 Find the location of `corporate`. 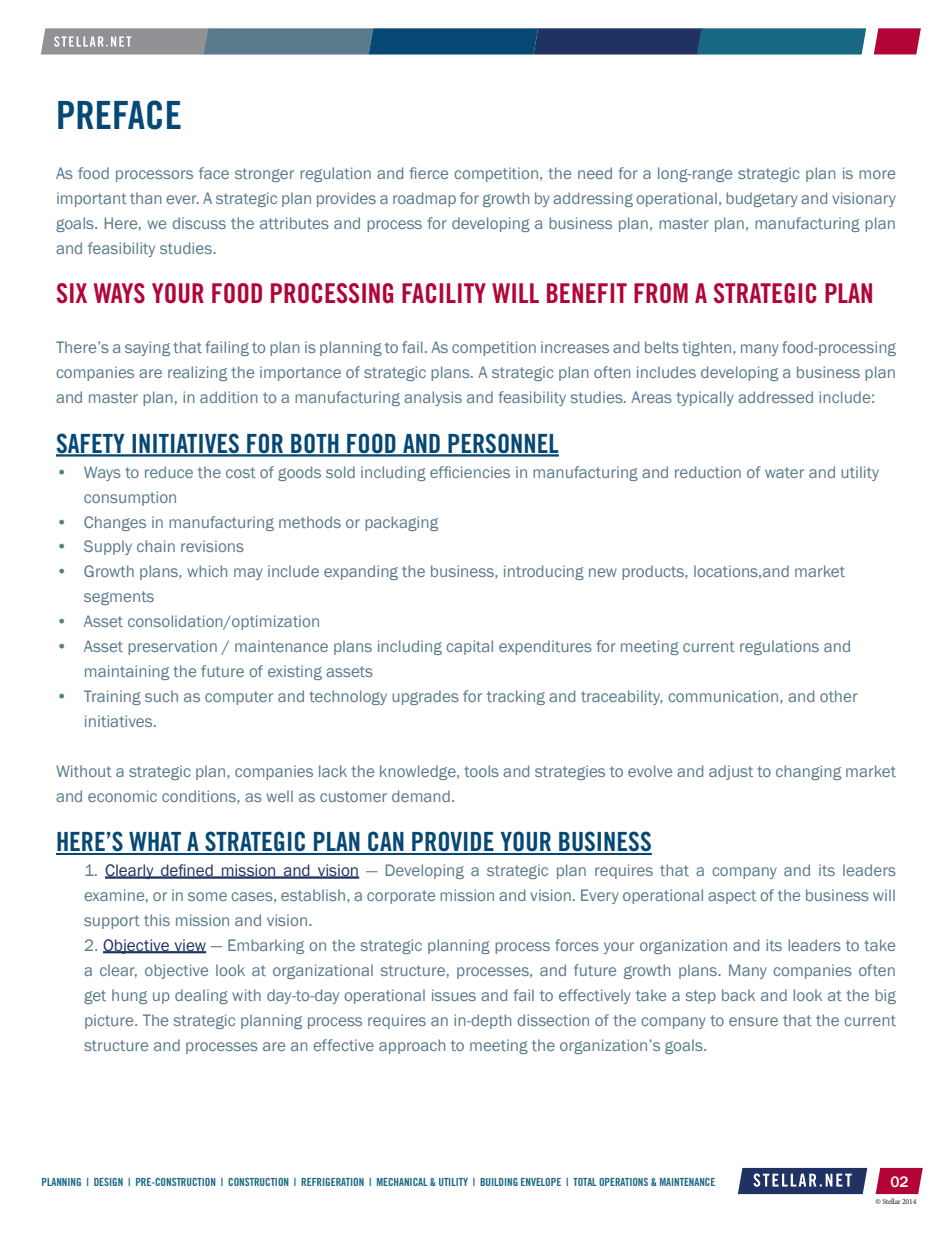

corporate is located at coordinates (401, 897).
